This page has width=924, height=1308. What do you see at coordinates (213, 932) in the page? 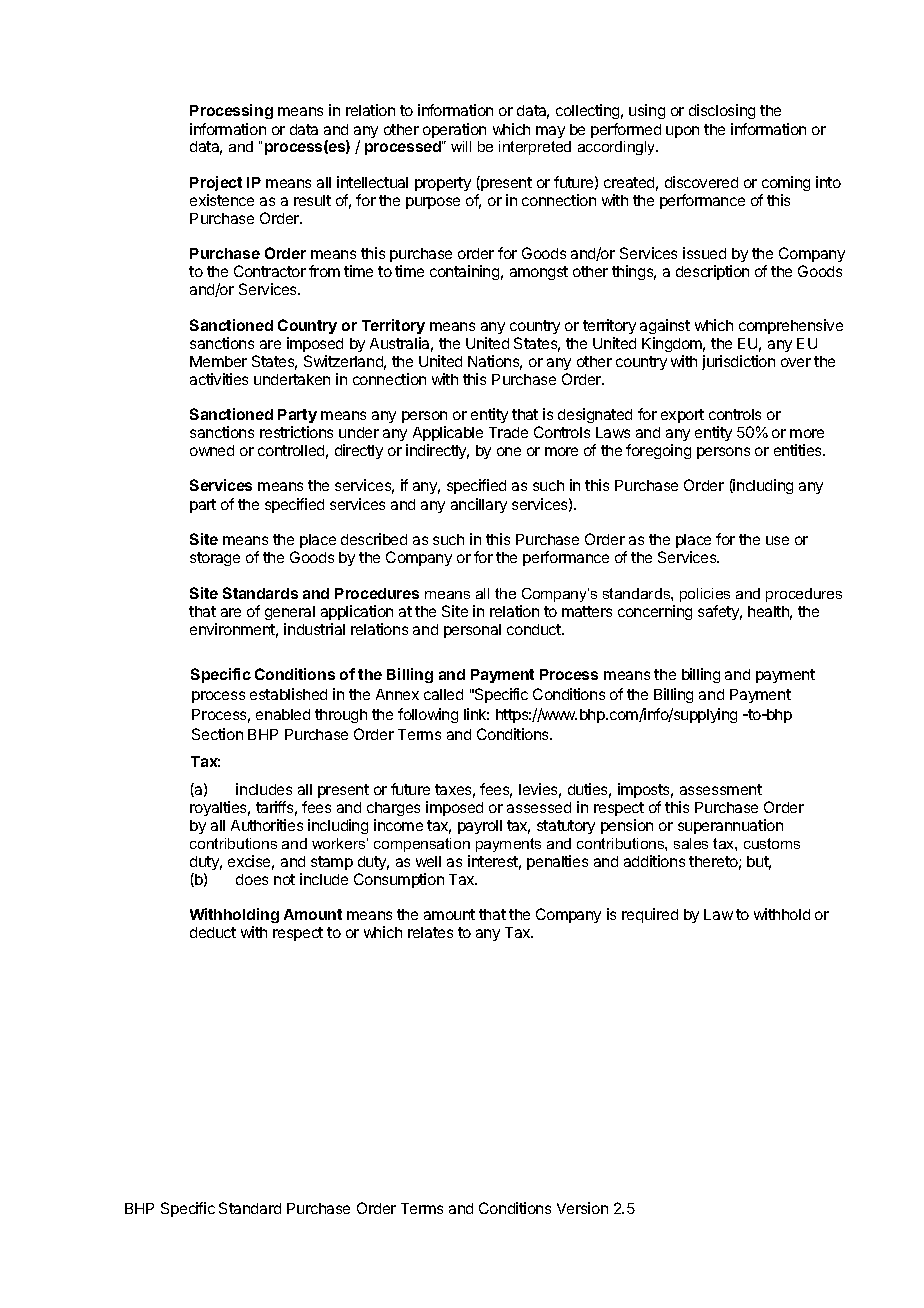
I see `deduct` at bounding box center [213, 932].
